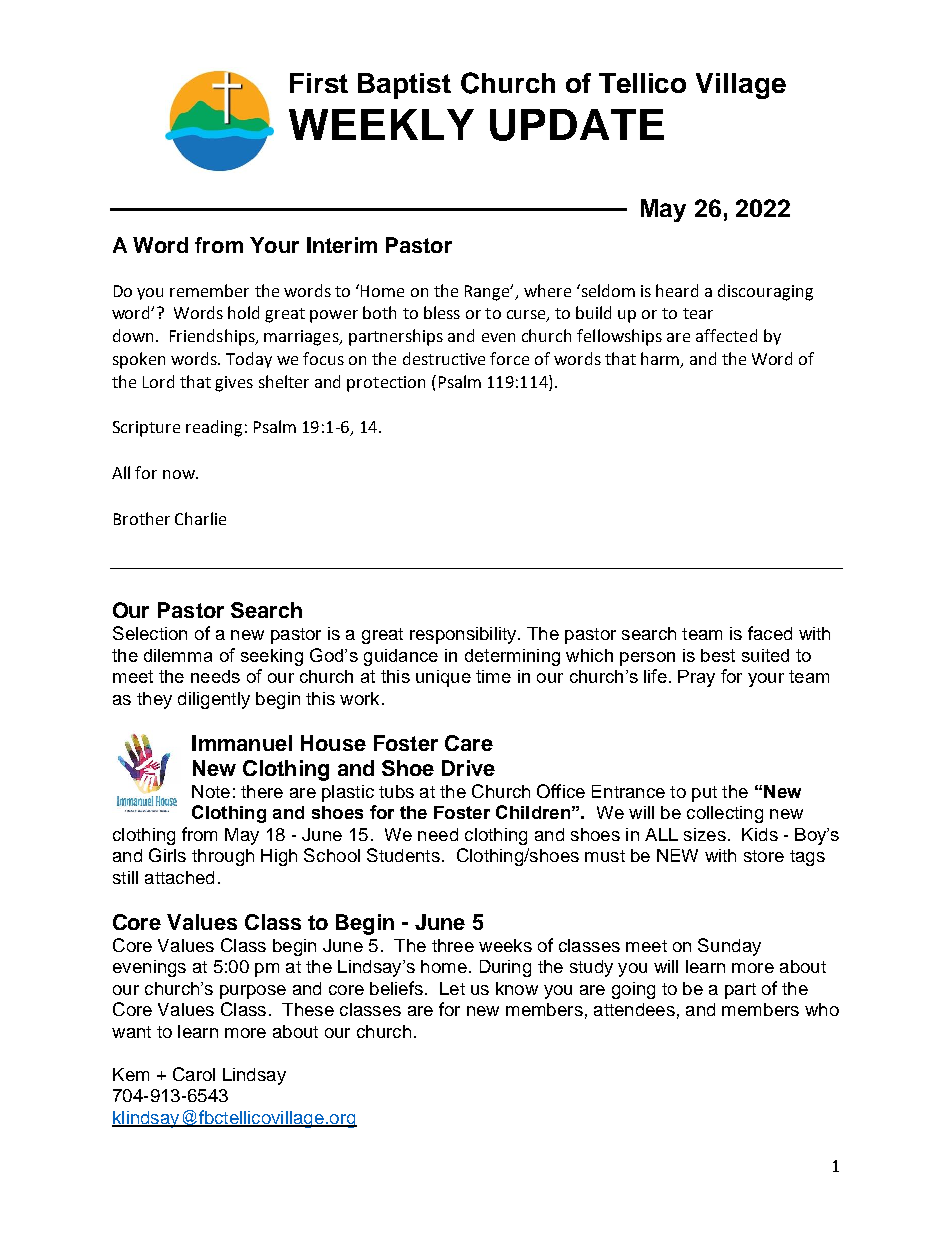  Describe the element at coordinates (661, 360) in the page. I see `harm` at that location.
